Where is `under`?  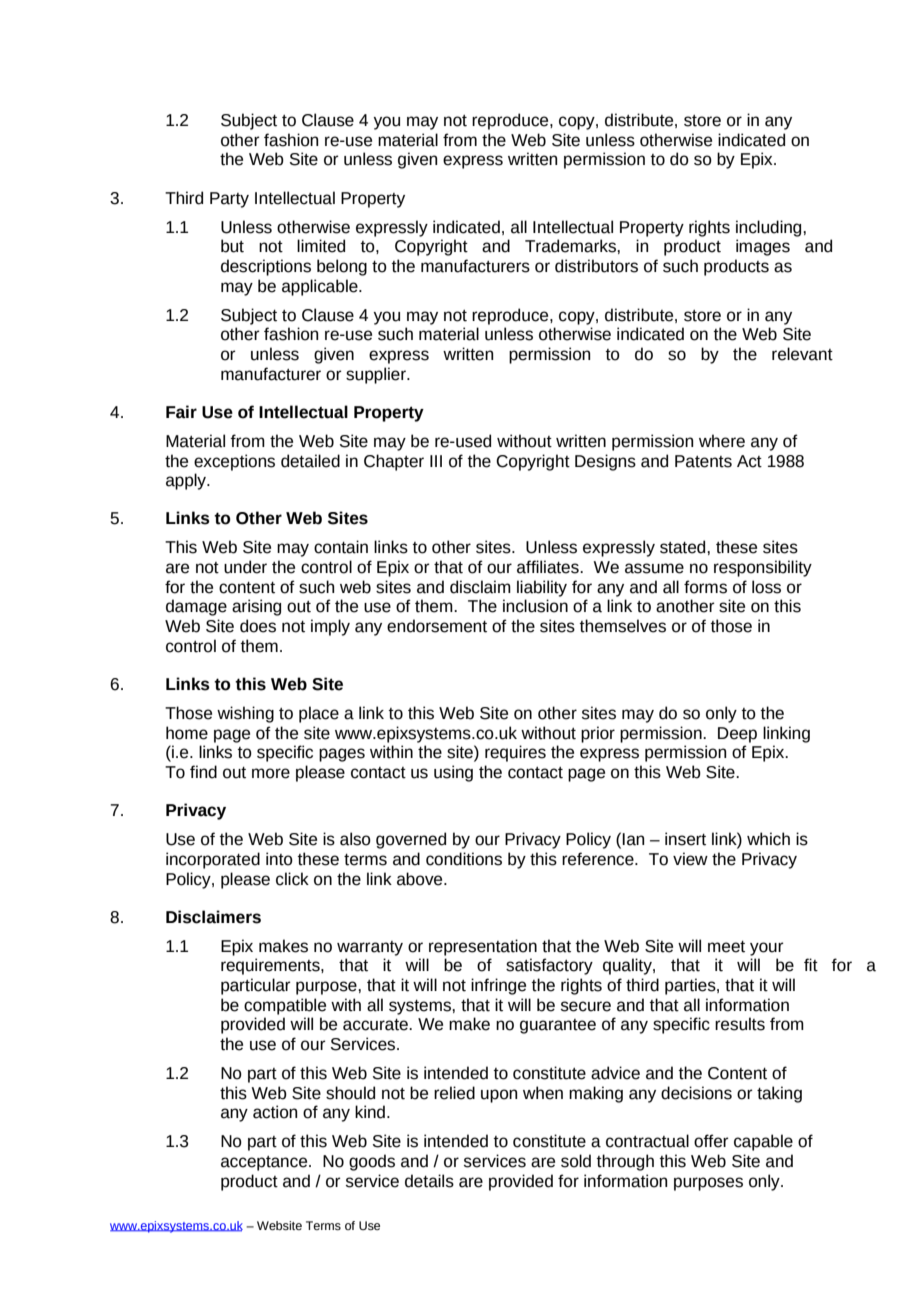 under is located at coordinates (245, 567).
